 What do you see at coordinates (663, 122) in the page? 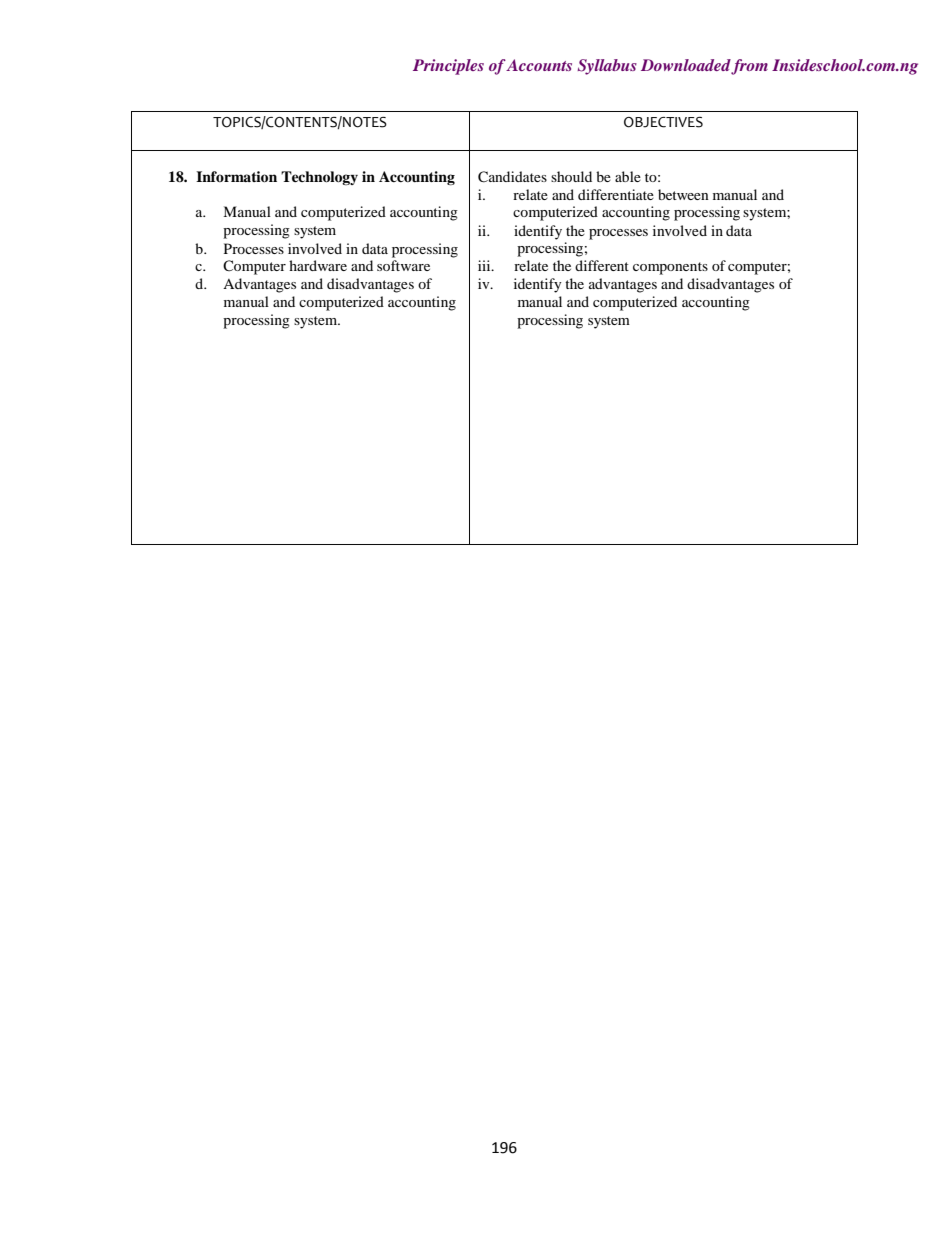
I see `OBJECTIVES` at bounding box center [663, 122].
